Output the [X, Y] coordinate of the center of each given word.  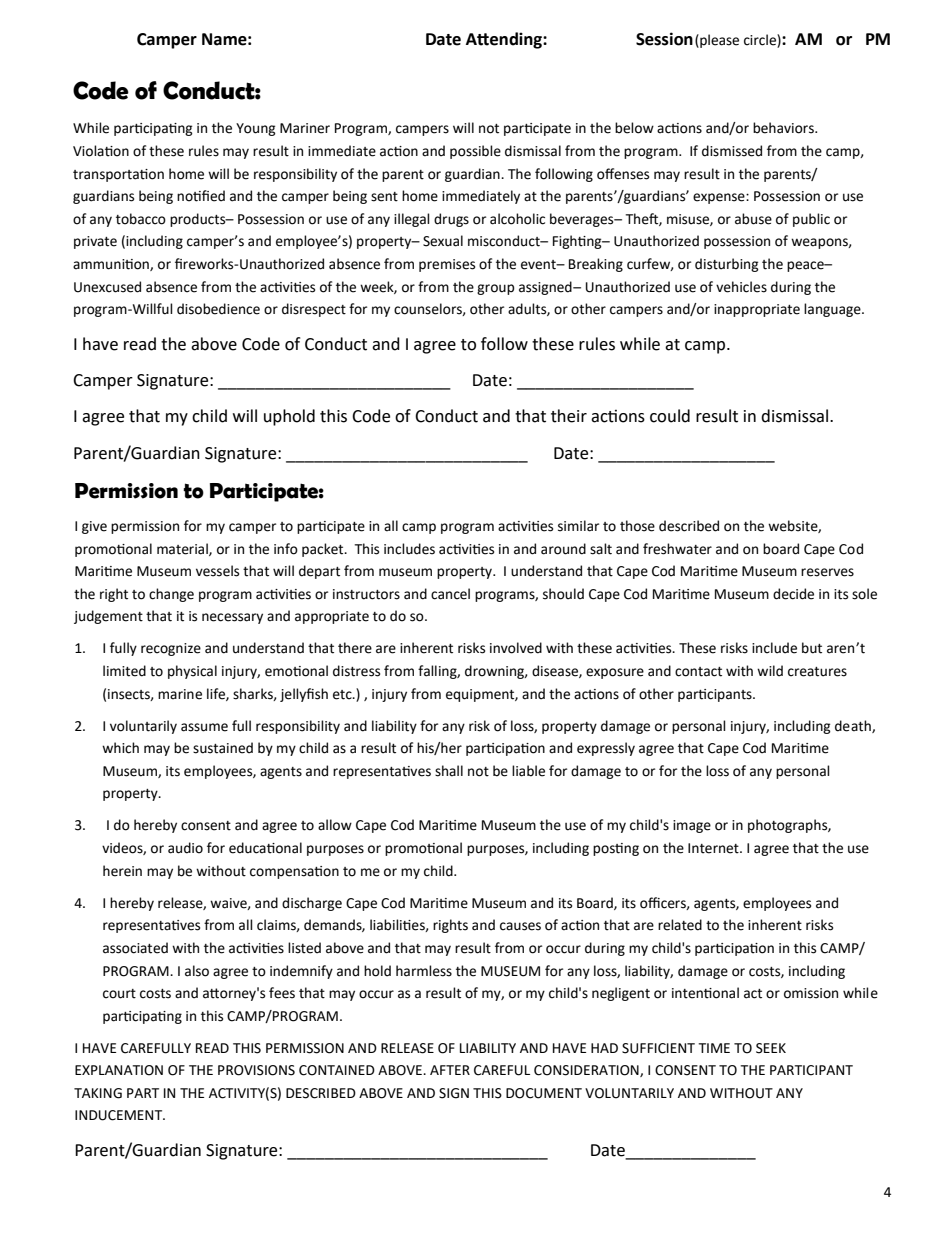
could [670, 416]
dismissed [732, 151]
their [569, 416]
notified [201, 196]
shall [449, 771]
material [183, 549]
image [692, 826]
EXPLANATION [119, 1070]
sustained [223, 748]
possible [475, 152]
